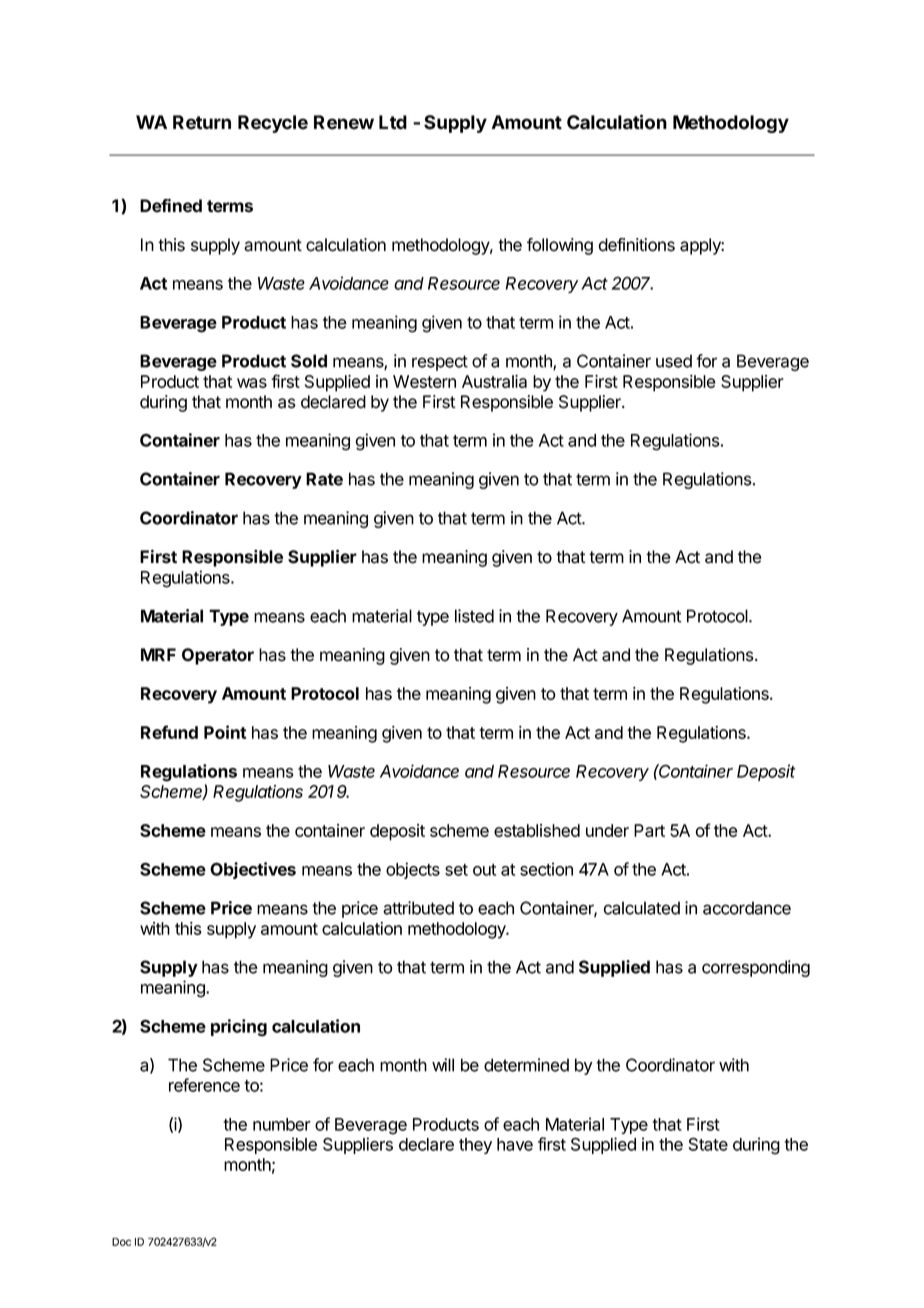 This screenshot has height=1308, width=924. What do you see at coordinates (393, 122) in the screenshot?
I see `Ltd` at bounding box center [393, 122].
